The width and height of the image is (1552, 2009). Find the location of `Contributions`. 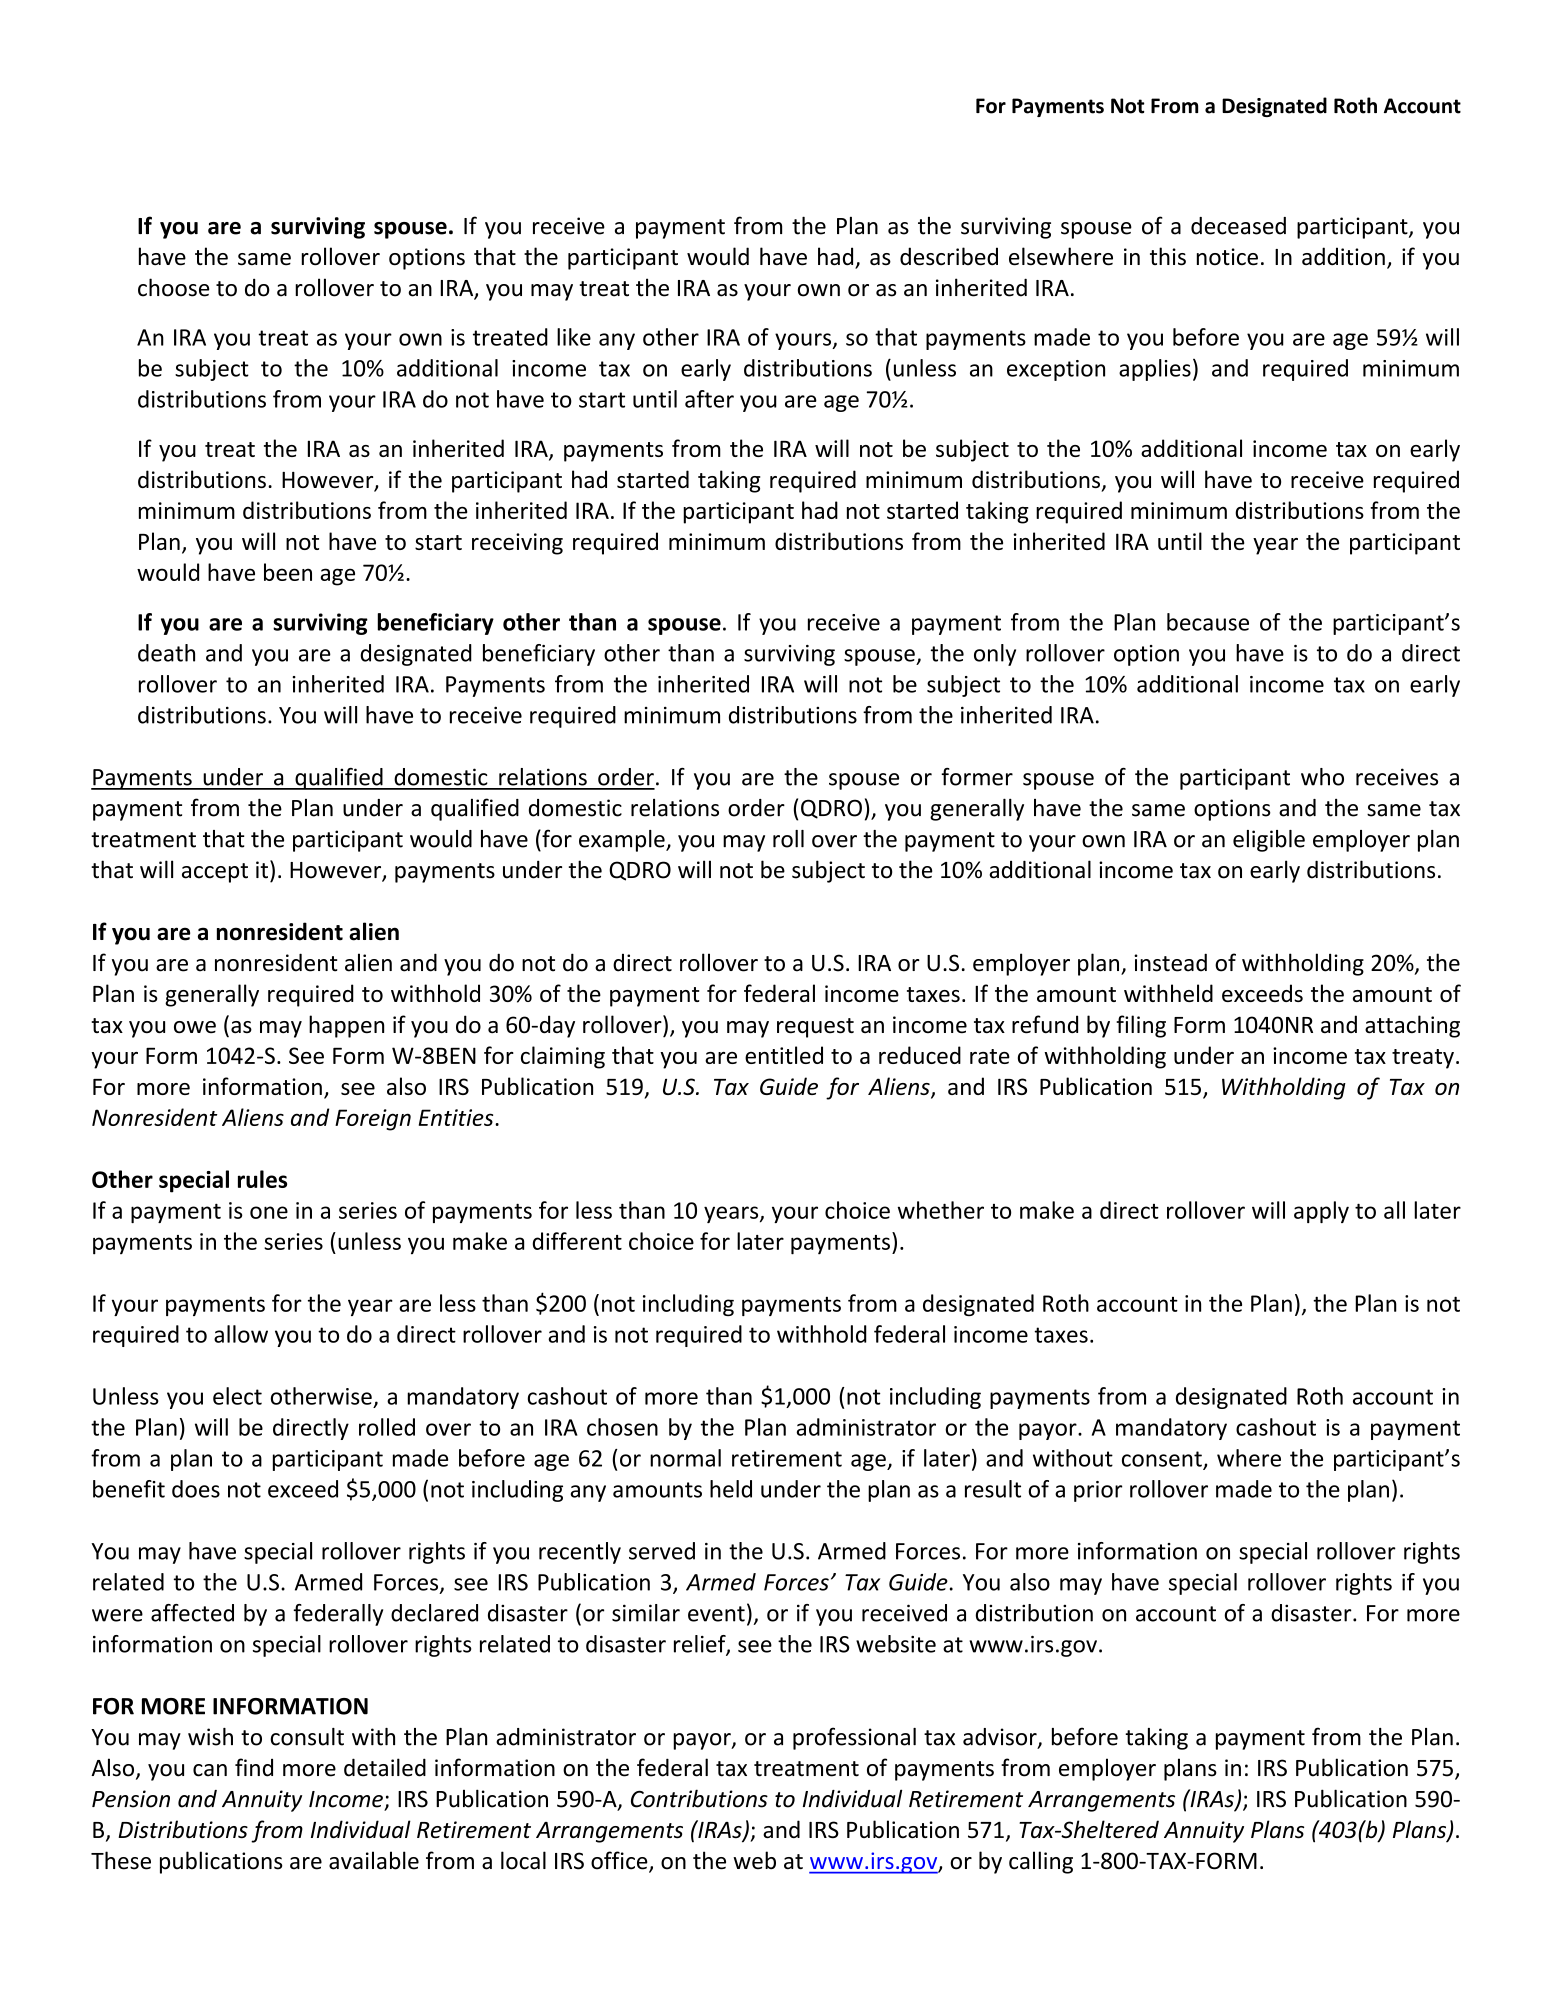

Contributions is located at coordinates (699, 1798).
